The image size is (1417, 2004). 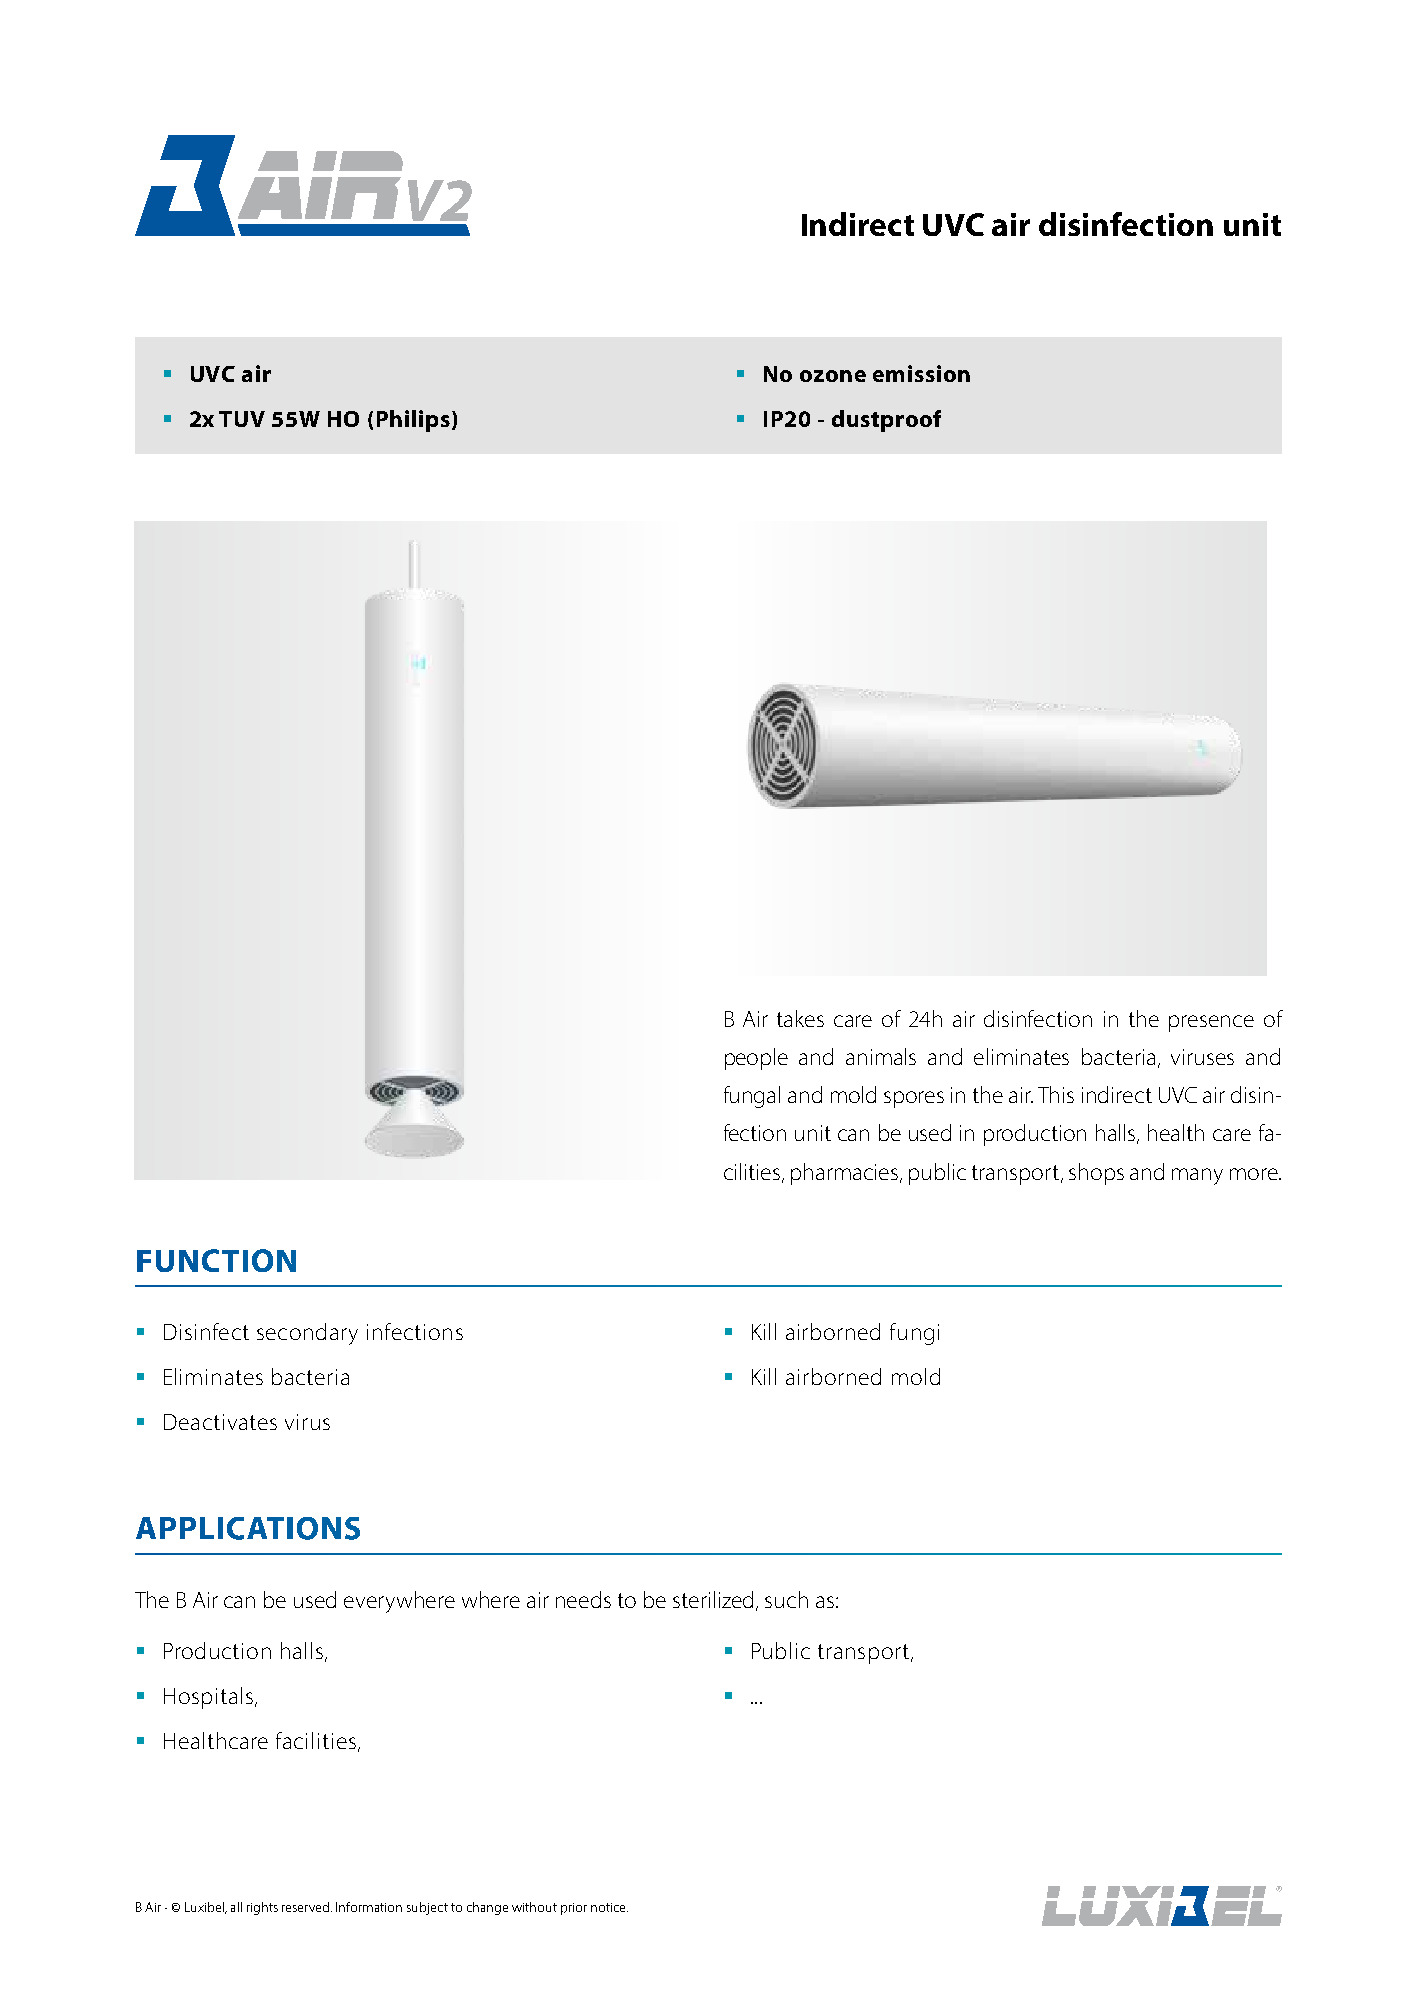 What do you see at coordinates (756, 1059) in the document?
I see `people` at bounding box center [756, 1059].
